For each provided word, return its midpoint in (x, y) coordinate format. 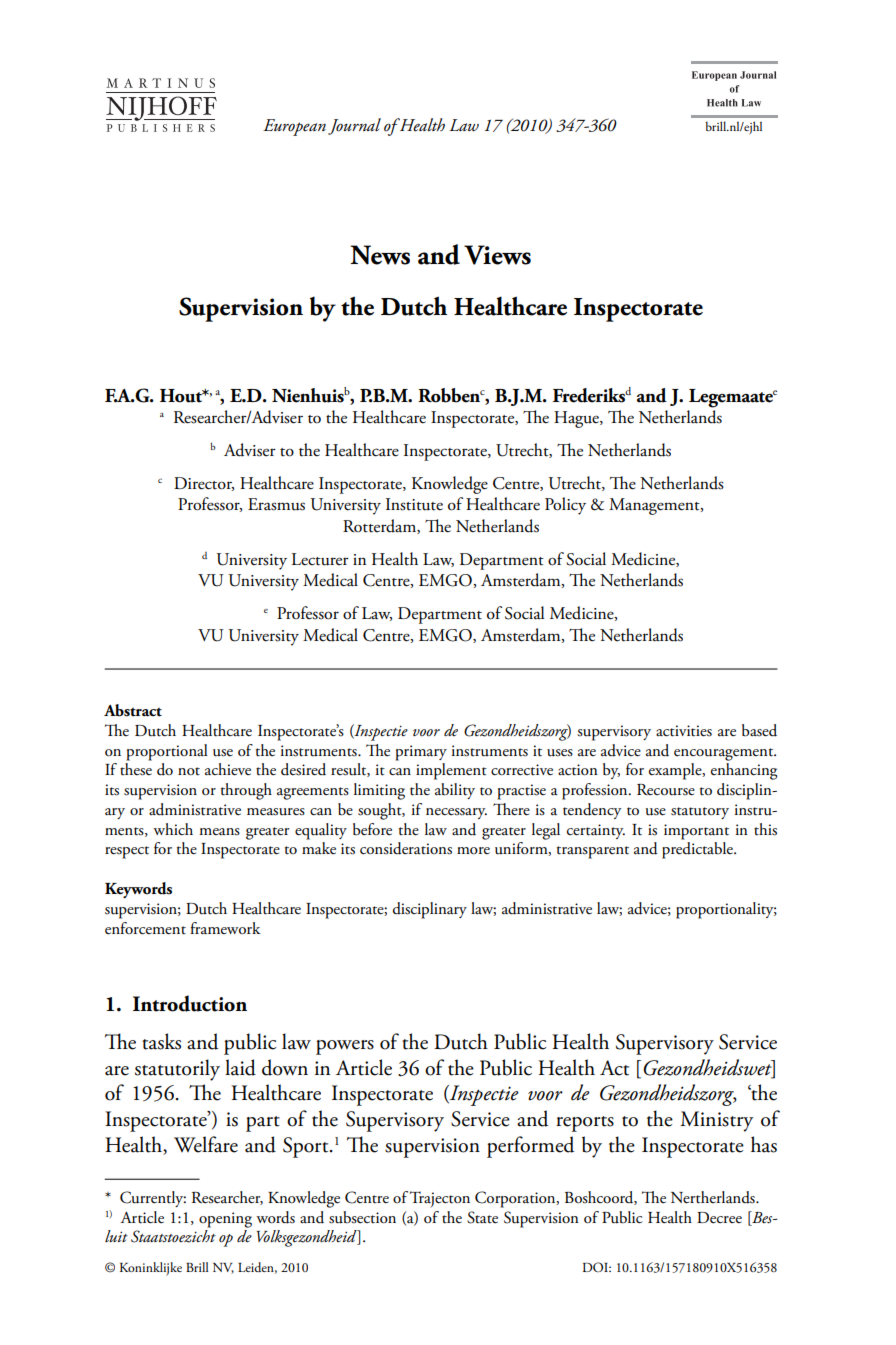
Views (497, 255)
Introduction (190, 1003)
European (294, 127)
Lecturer (320, 559)
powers (345, 1047)
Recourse (666, 790)
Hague (577, 419)
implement (451, 771)
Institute (414, 504)
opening (225, 1220)
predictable (698, 850)
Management (655, 506)
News (380, 255)
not (189, 771)
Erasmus (276, 504)
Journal (354, 126)
